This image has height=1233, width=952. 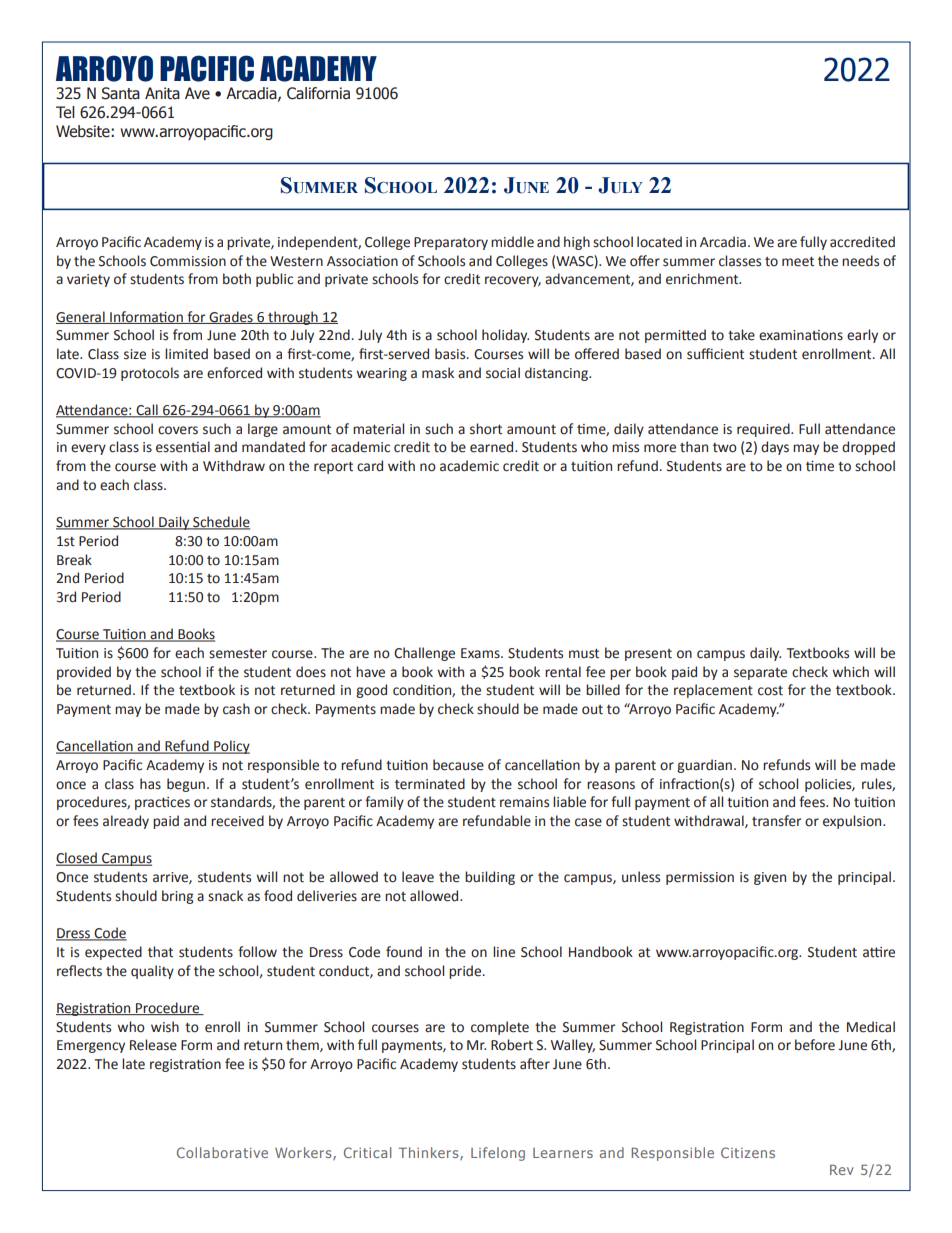 What do you see at coordinates (318, 93) in the image?
I see `California` at bounding box center [318, 93].
